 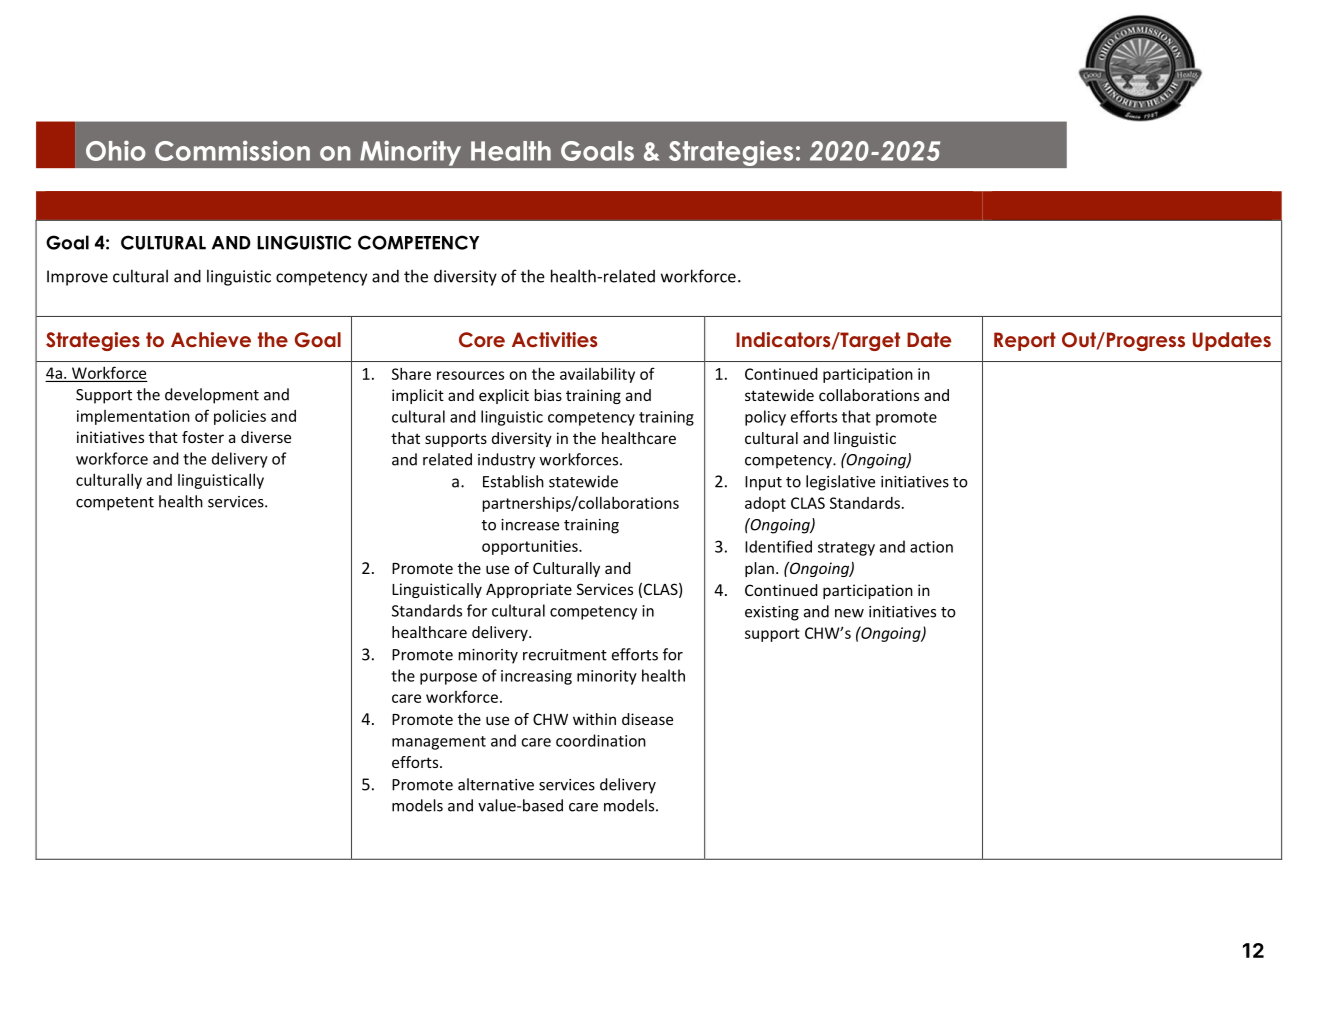 I want to click on action, so click(x=931, y=547).
